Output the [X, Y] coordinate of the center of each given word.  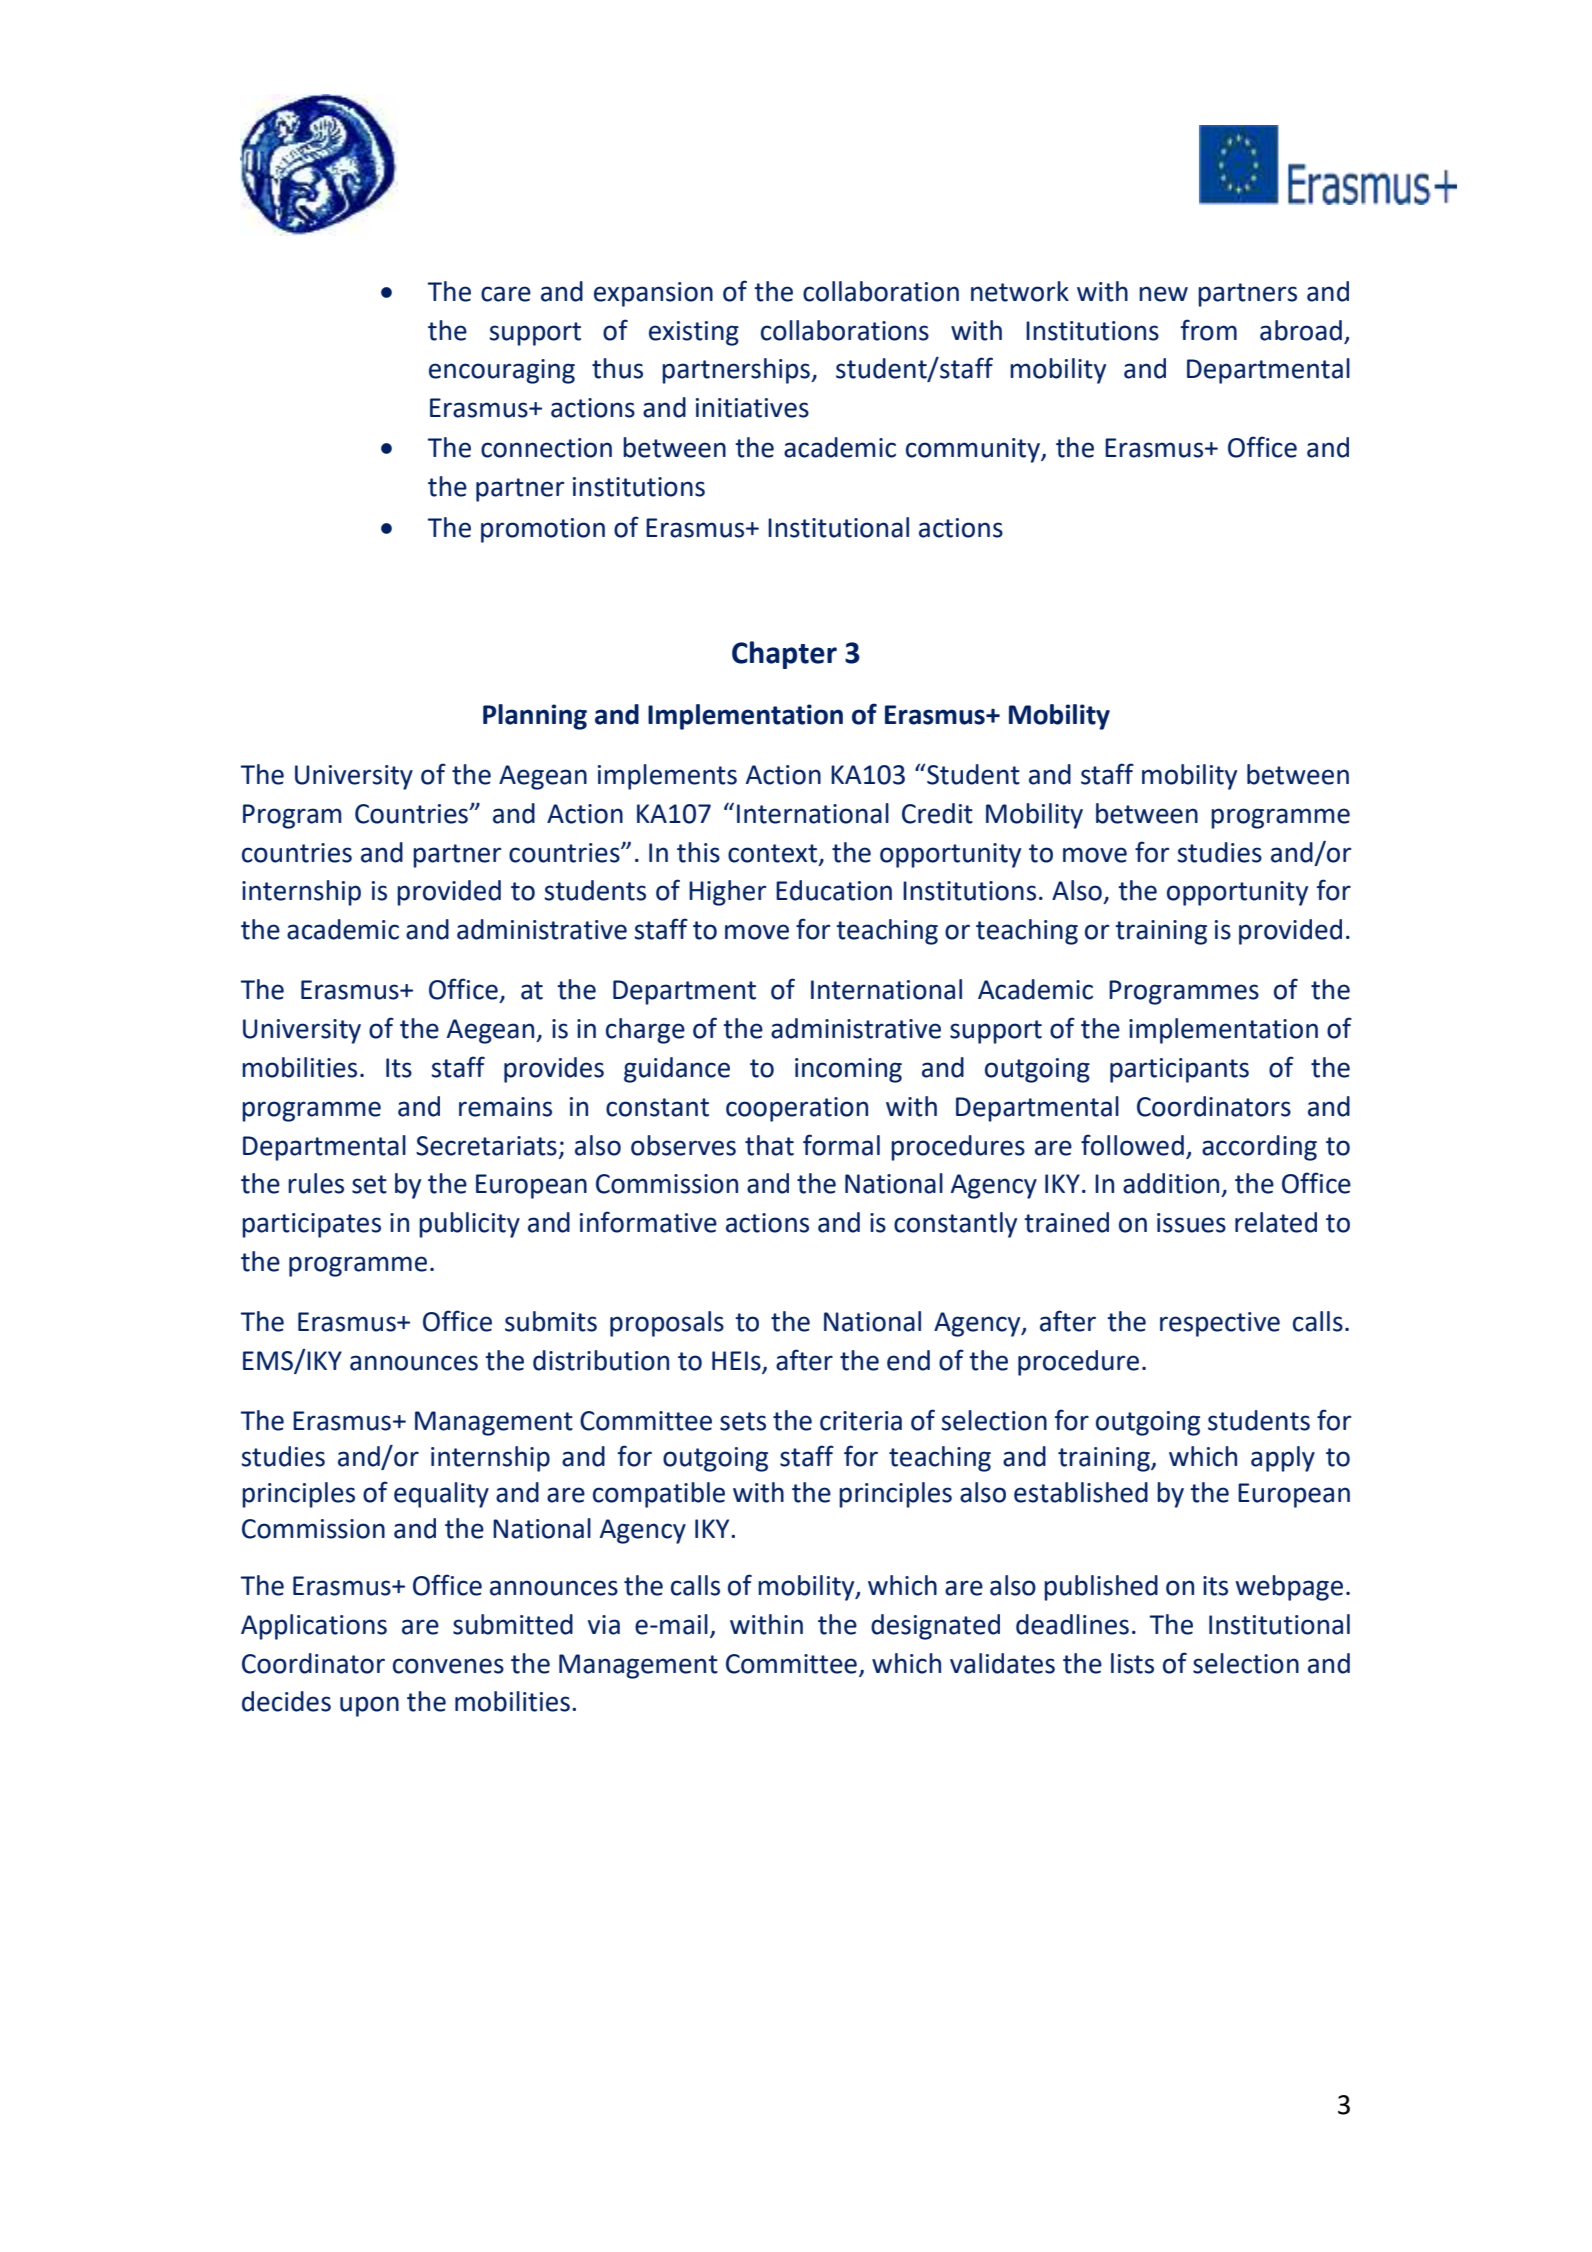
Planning [535, 717]
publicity [469, 1225]
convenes [448, 1666]
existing [694, 333]
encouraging [502, 371]
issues [1191, 1223]
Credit [937, 813]
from [1209, 330]
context [774, 854]
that [769, 1145]
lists [1132, 1663]
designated [935, 1627]
